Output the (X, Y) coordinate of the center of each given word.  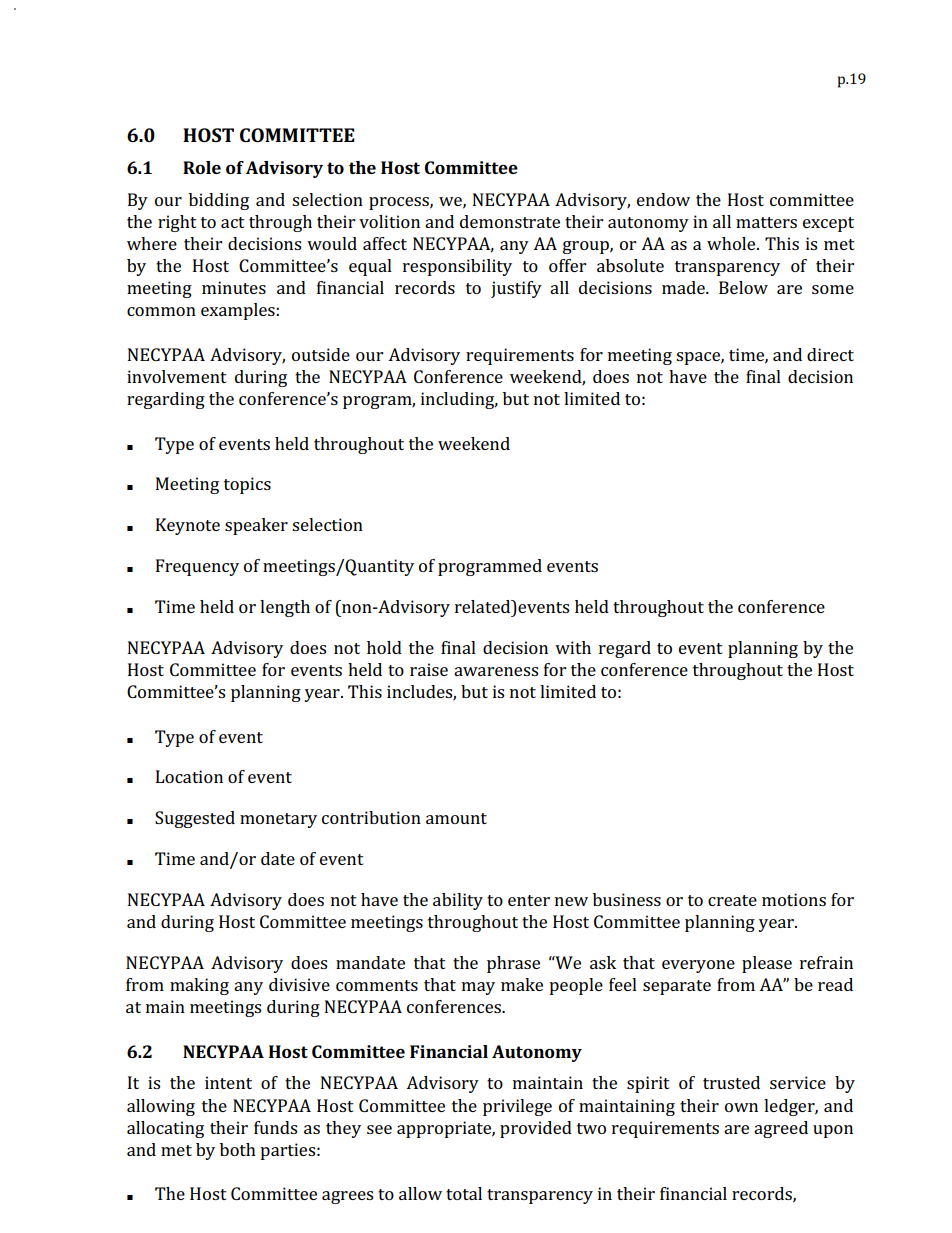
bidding (219, 201)
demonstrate (510, 221)
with (573, 647)
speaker (256, 526)
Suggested (195, 819)
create (732, 900)
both (238, 1149)
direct (830, 354)
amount (456, 818)
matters (766, 222)
